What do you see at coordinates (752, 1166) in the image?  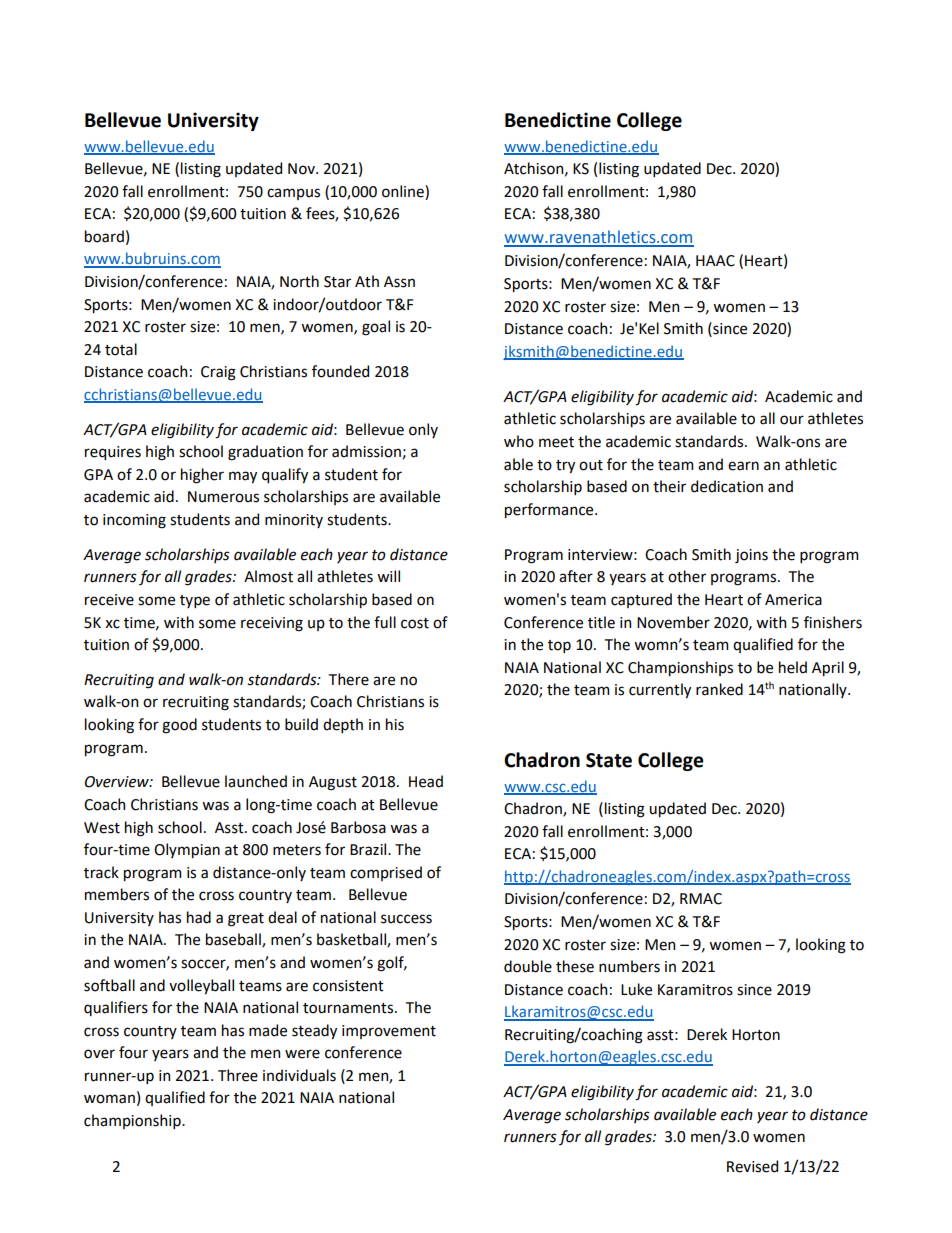 I see `Revised` at bounding box center [752, 1166].
